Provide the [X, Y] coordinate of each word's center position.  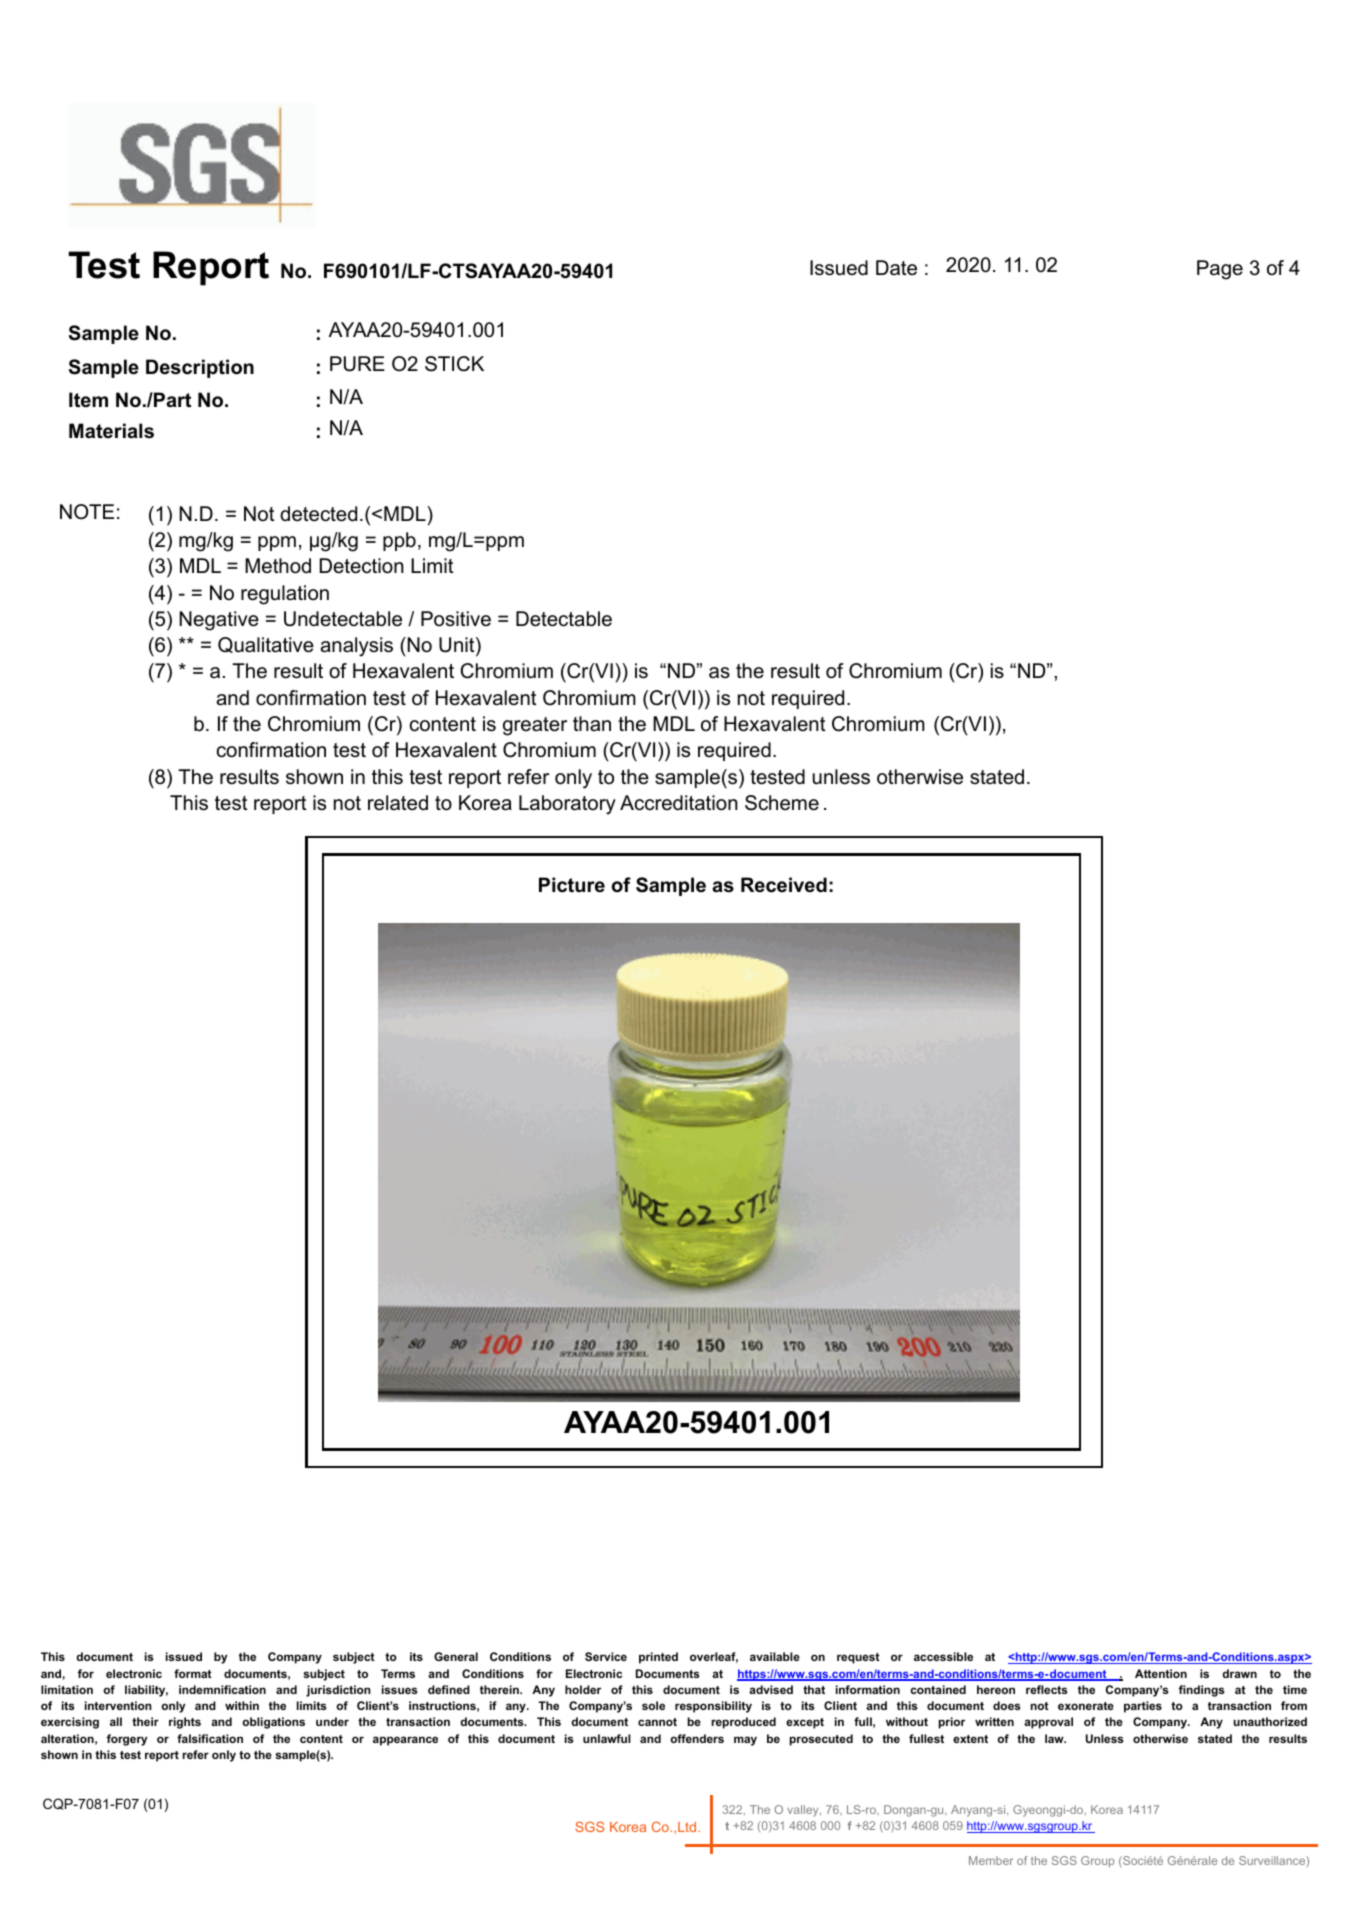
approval [1048, 1723]
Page [1220, 270]
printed [658, 1658]
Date [896, 268]
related [398, 803]
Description [200, 368]
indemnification [222, 1689]
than [592, 724]
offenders [697, 1738]
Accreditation [679, 803]
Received [784, 885]
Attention [1161, 1673]
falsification [210, 1738]
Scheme [782, 803]
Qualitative [266, 645]
